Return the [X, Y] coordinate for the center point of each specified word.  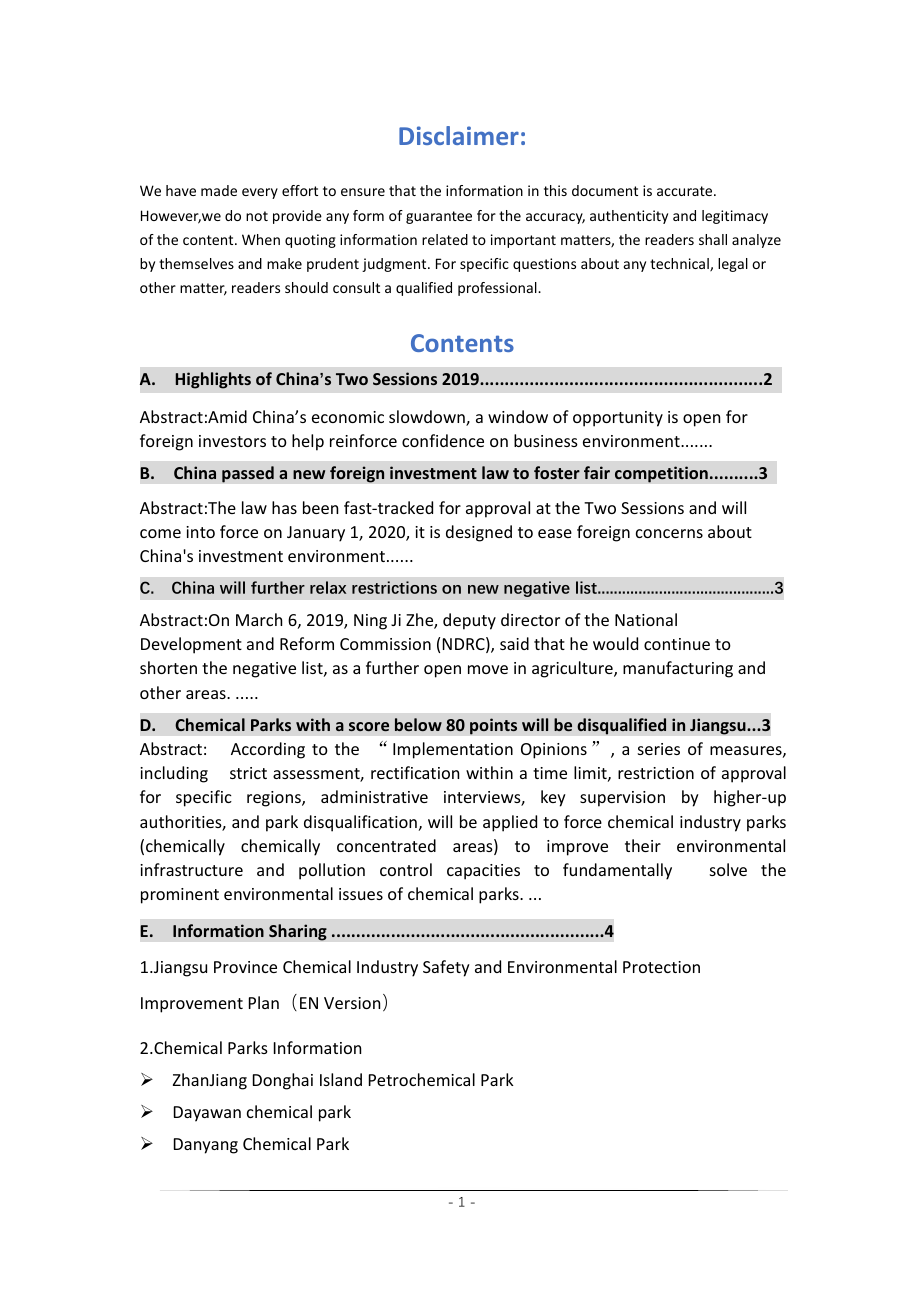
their [643, 845]
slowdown [428, 418]
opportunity [618, 419]
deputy [469, 621]
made [219, 190]
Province [245, 967]
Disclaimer [459, 135]
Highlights [213, 380]
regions [275, 799]
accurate [686, 191]
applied [510, 823]
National [646, 619]
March [259, 619]
